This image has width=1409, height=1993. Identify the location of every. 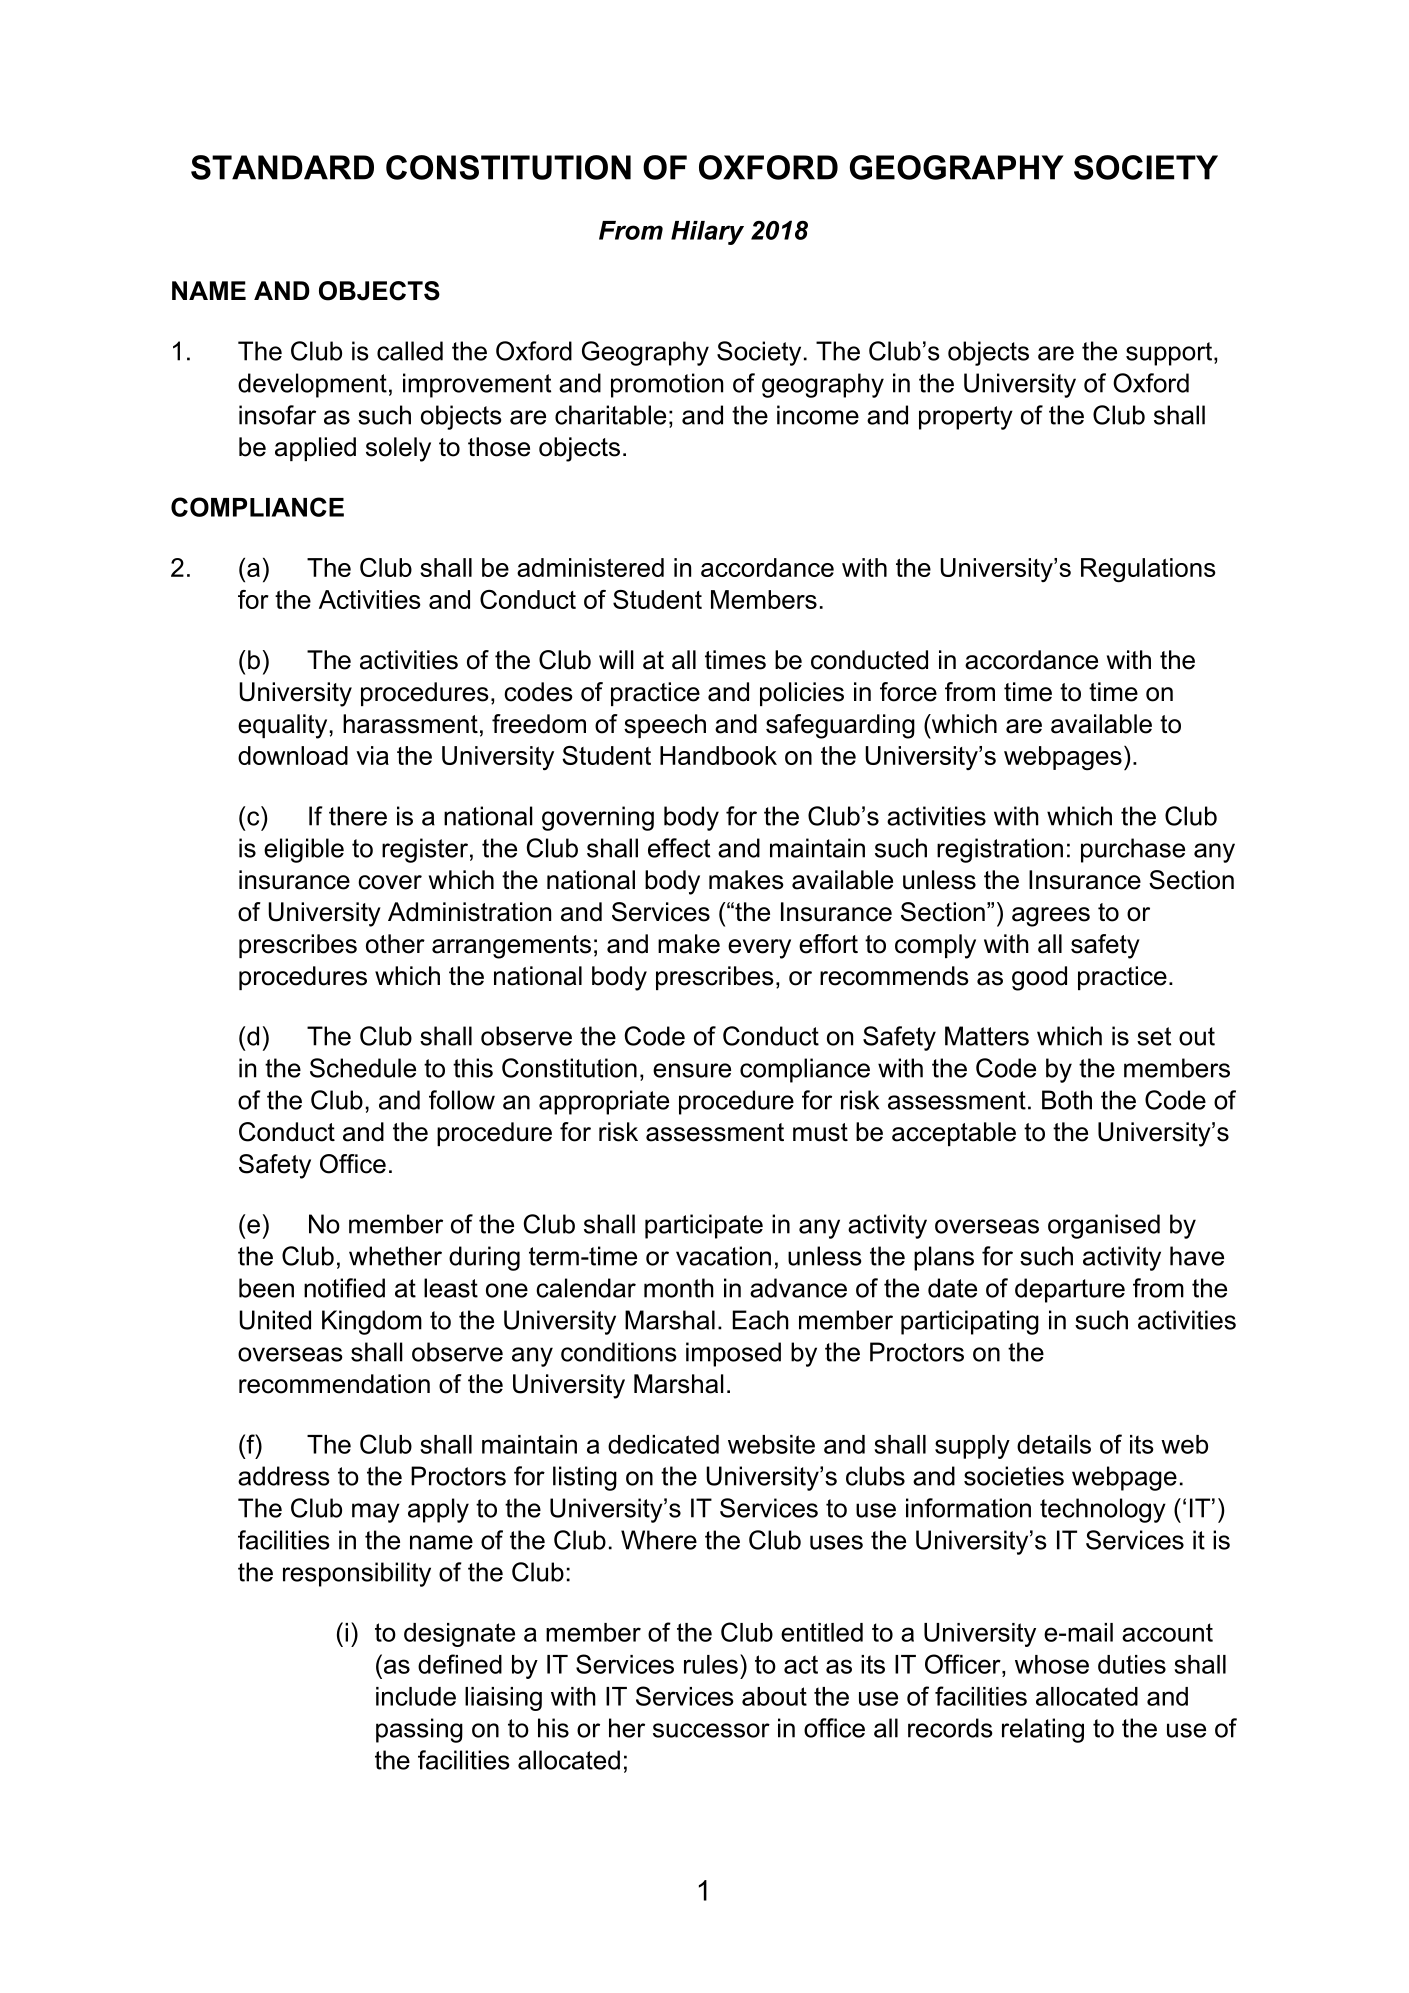
(759, 949).
